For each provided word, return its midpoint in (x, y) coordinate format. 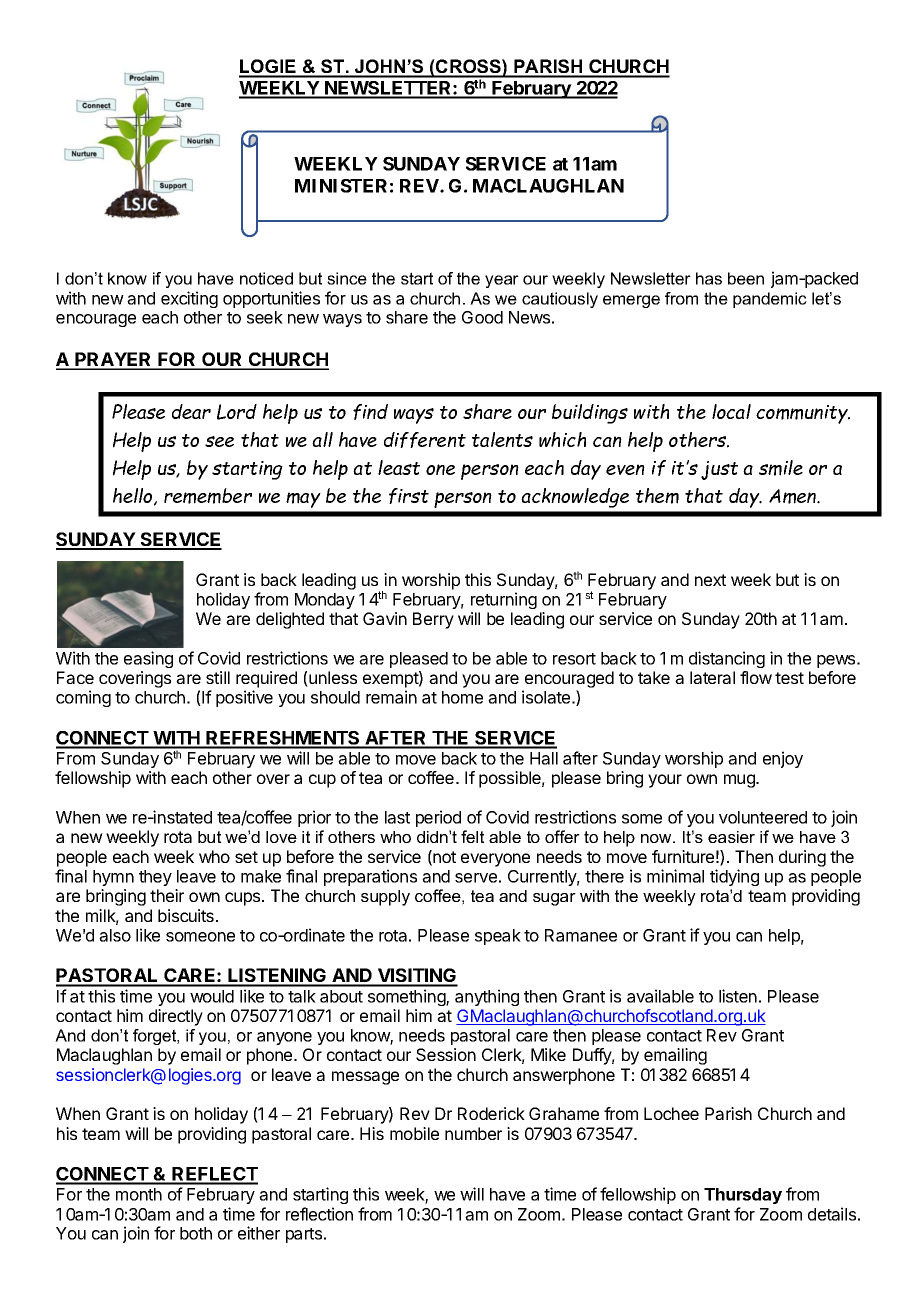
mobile (414, 1133)
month (139, 1194)
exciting (189, 299)
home (462, 697)
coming (83, 698)
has (709, 278)
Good (482, 317)
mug (740, 781)
